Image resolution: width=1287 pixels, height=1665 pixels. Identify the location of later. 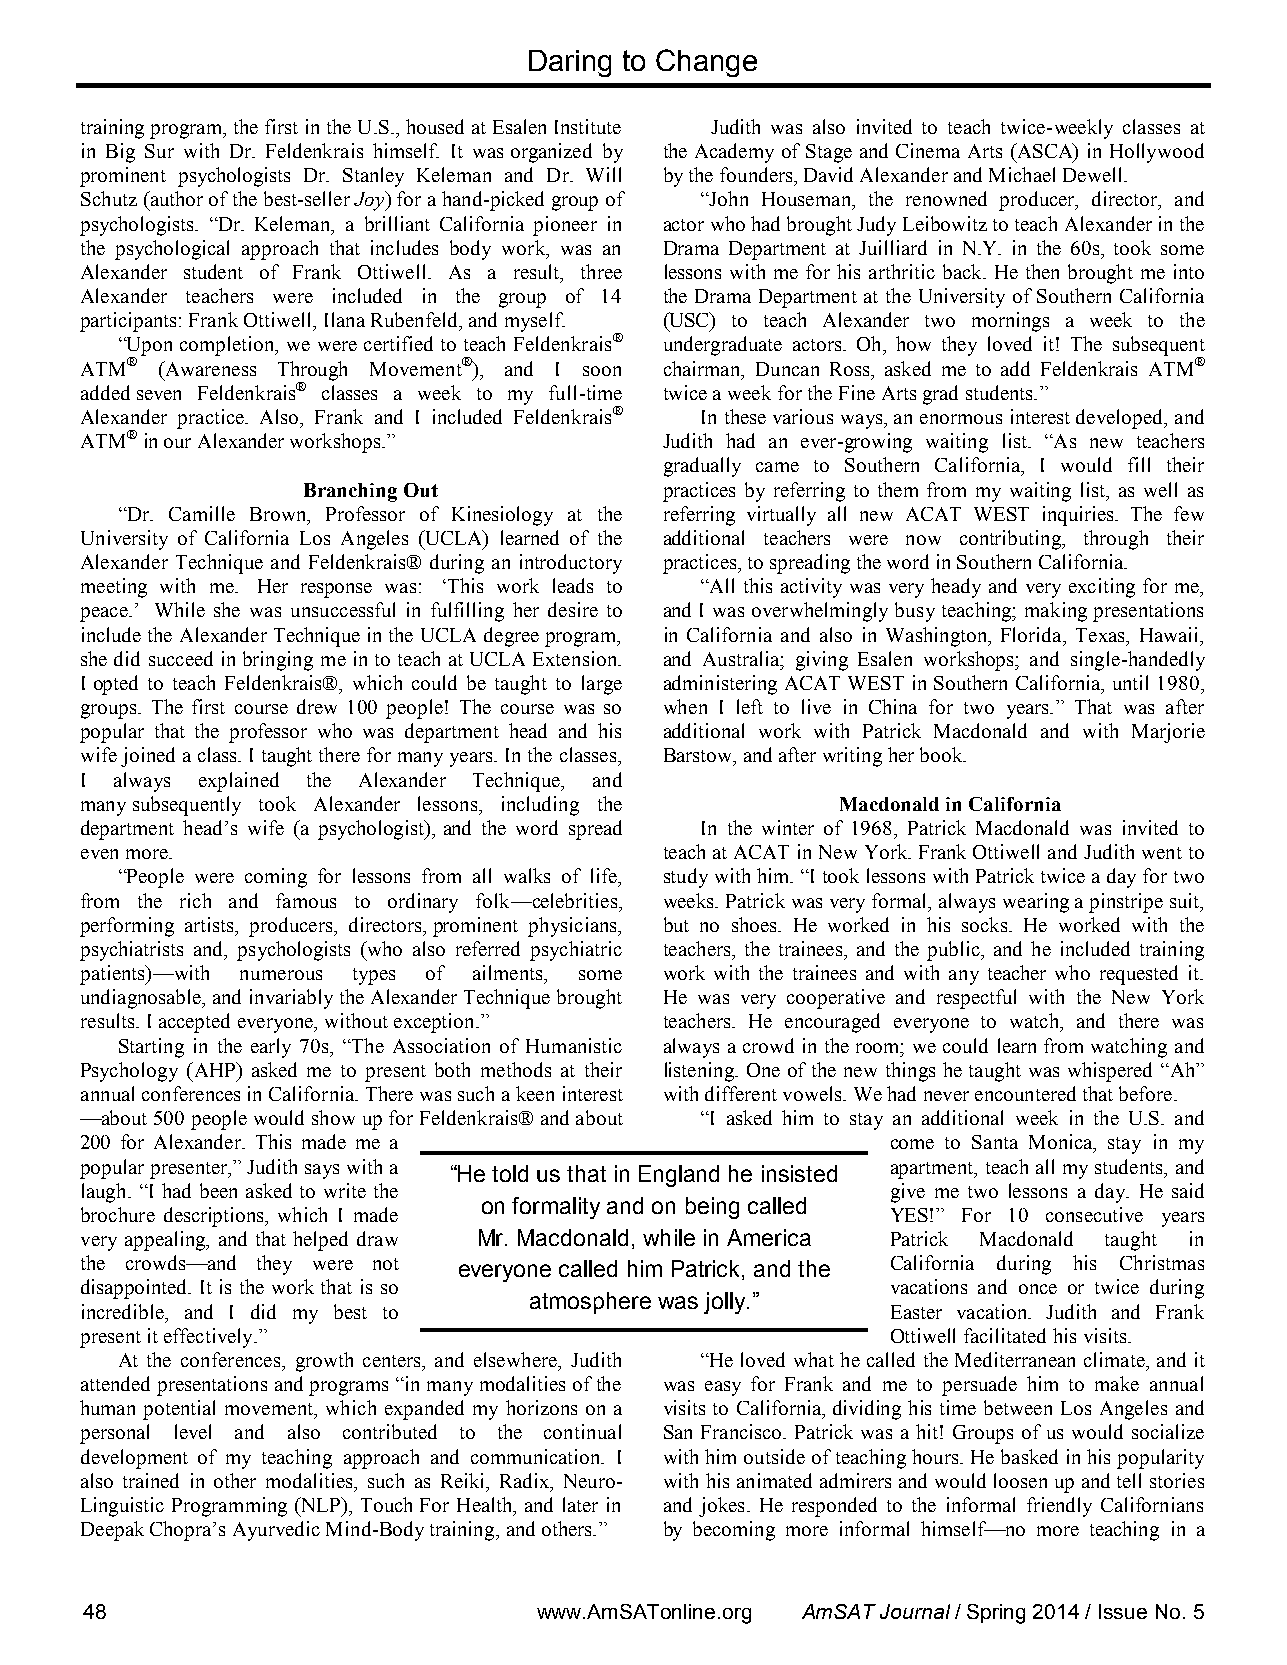
(580, 1504).
